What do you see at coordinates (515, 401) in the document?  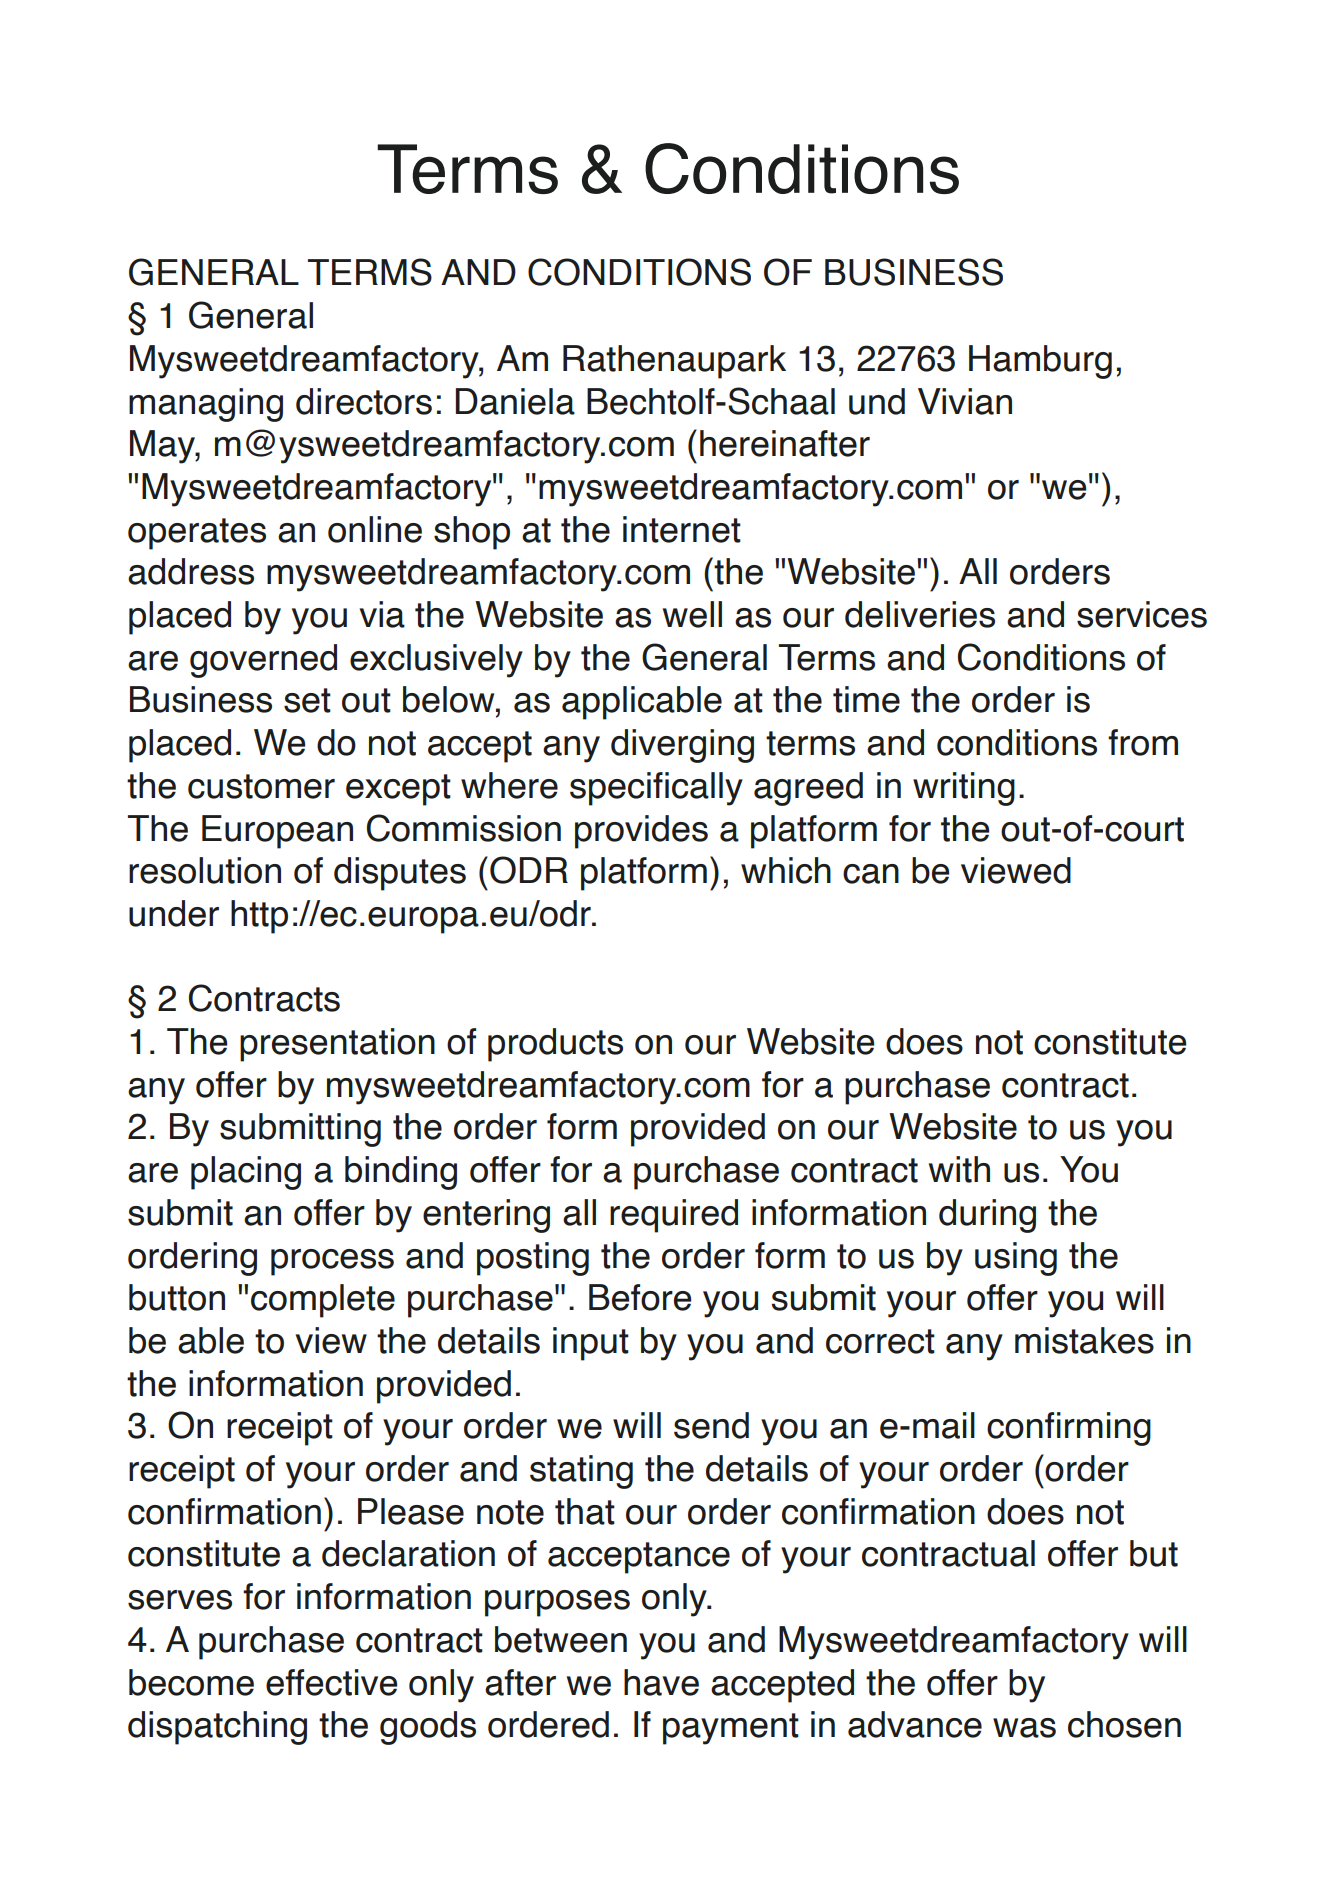 I see `Daniela` at bounding box center [515, 401].
